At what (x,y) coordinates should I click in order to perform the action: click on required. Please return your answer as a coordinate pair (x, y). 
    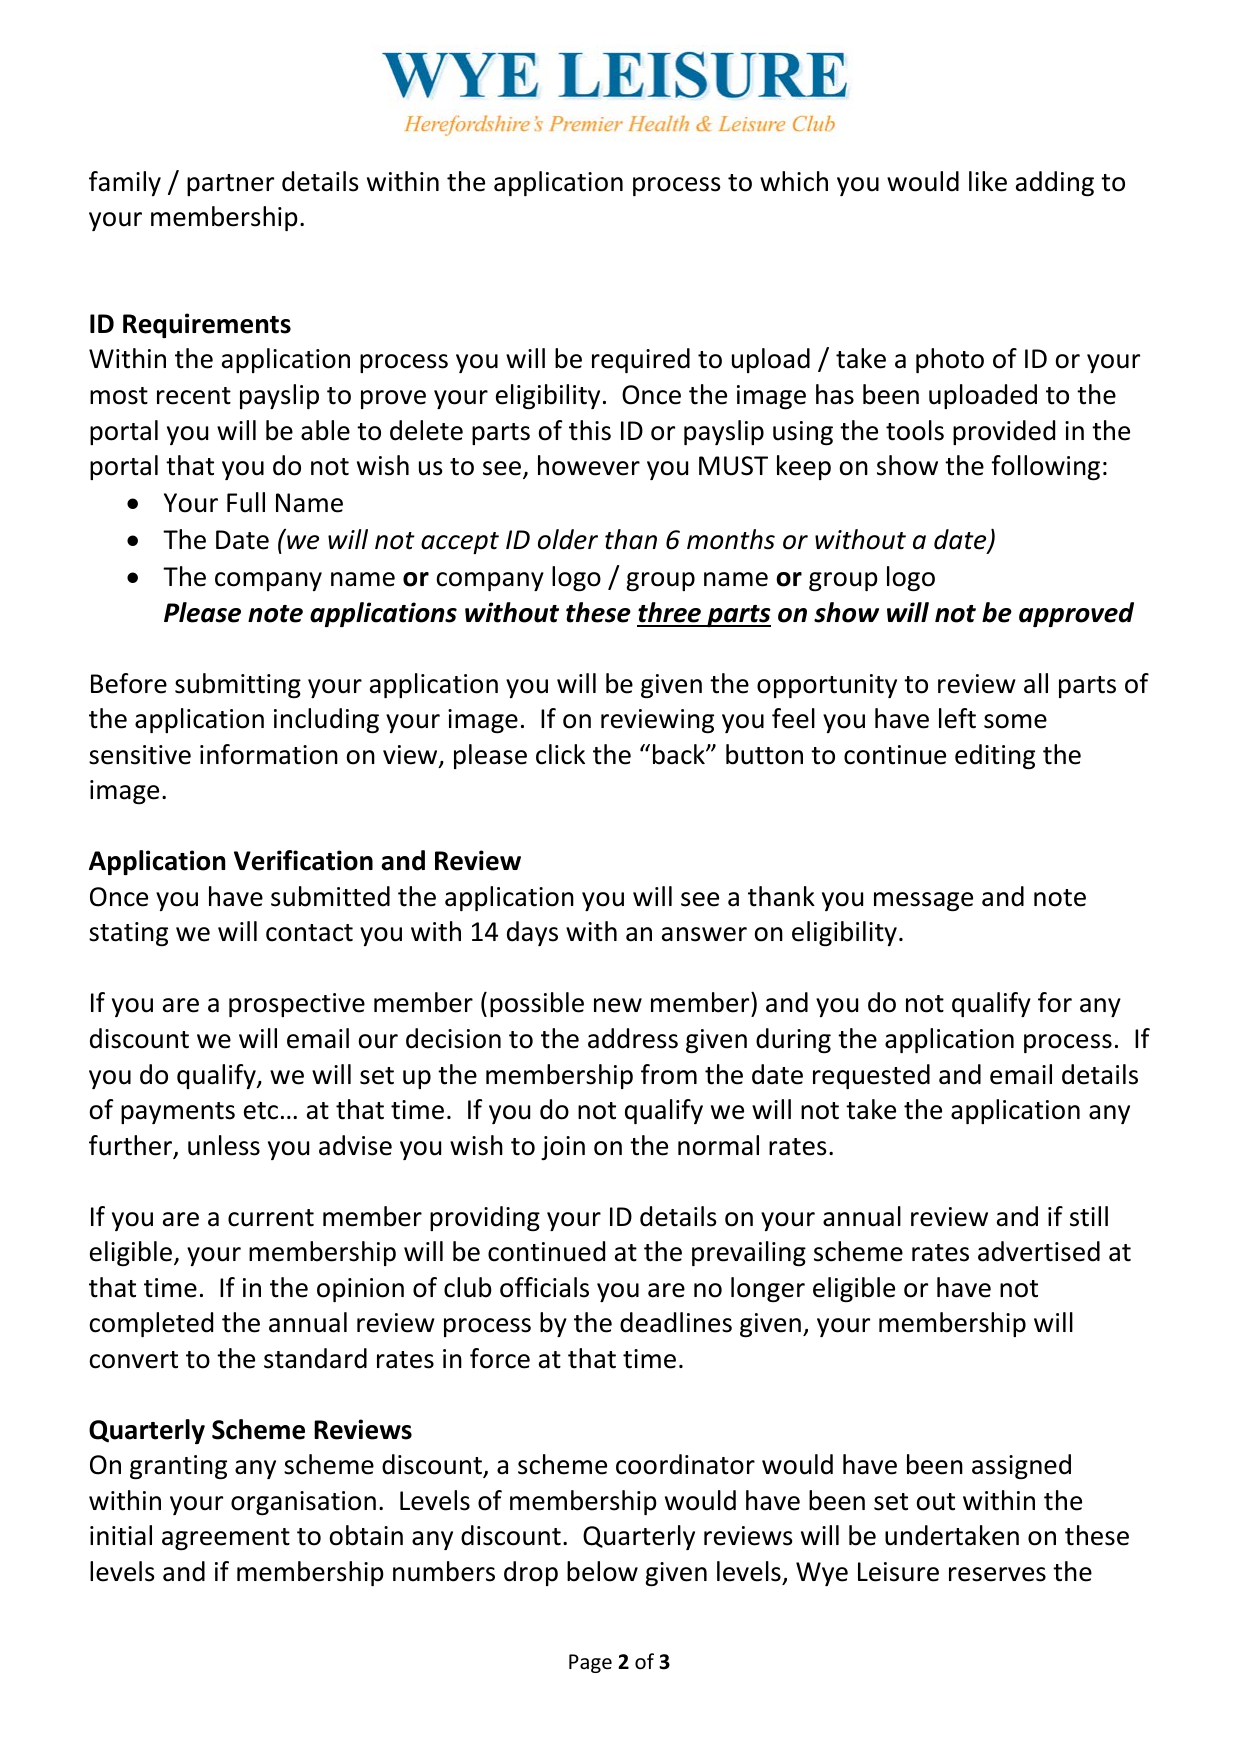
    Looking at the image, I should click on (641, 360).
